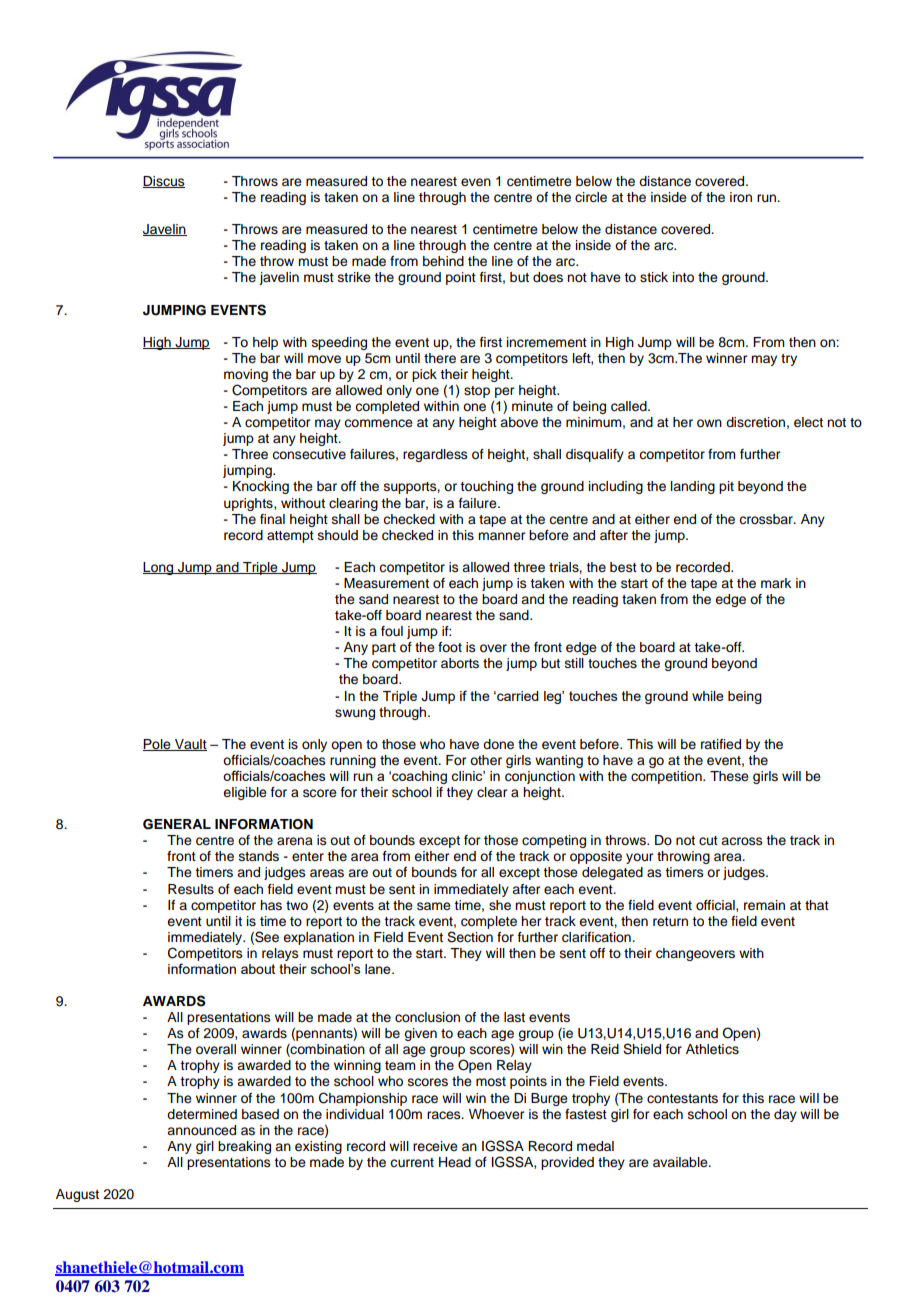 Image resolution: width=924 pixels, height=1308 pixels. Describe the element at coordinates (741, 197) in the image. I see `iron` at that location.
